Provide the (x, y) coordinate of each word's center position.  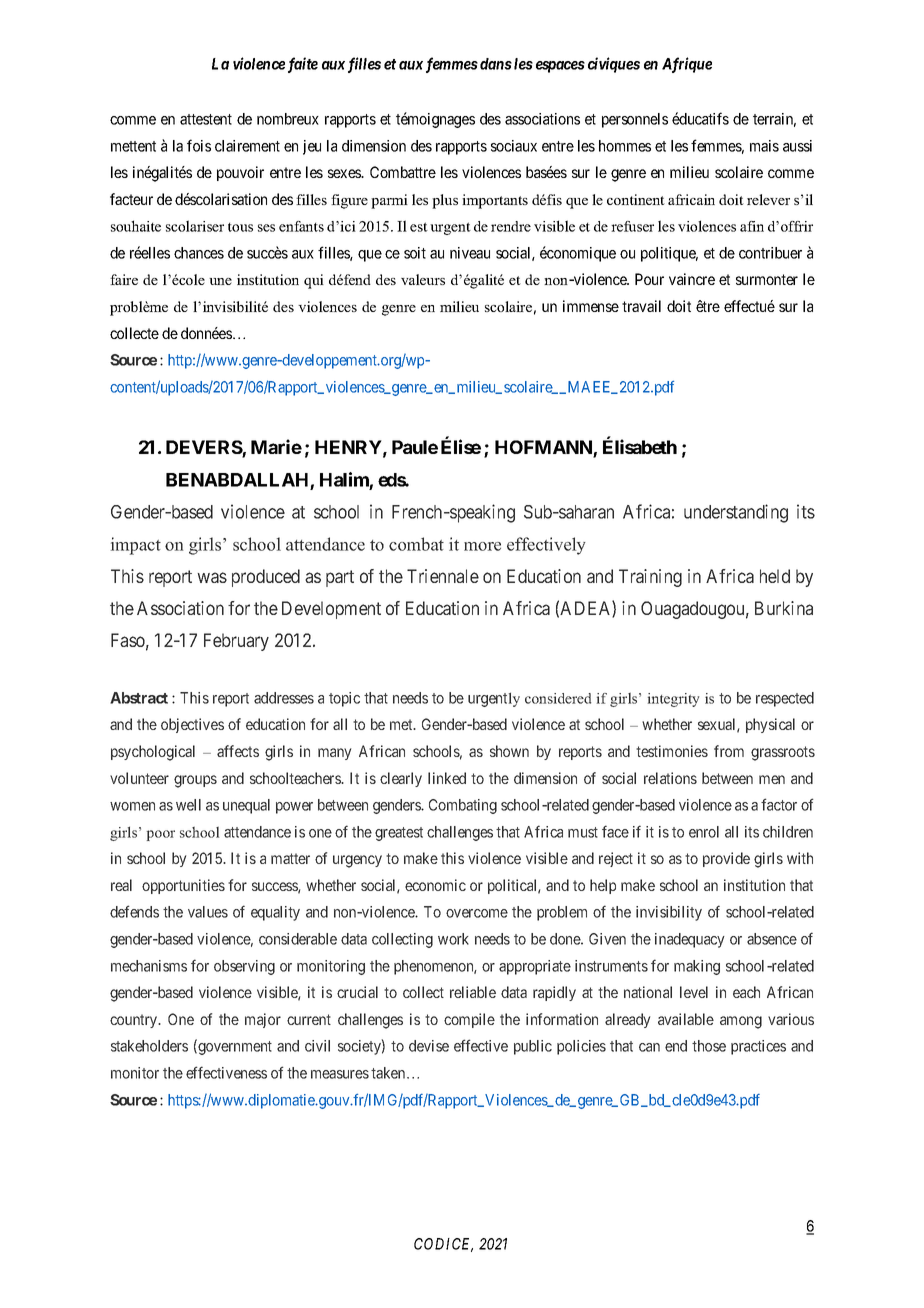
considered (558, 698)
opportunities (183, 886)
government (234, 1048)
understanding (736, 513)
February (236, 642)
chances (199, 253)
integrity (673, 700)
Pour (649, 279)
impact (136, 546)
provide (726, 859)
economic (435, 885)
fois (199, 145)
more (482, 546)
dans (496, 64)
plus (445, 201)
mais (764, 146)
